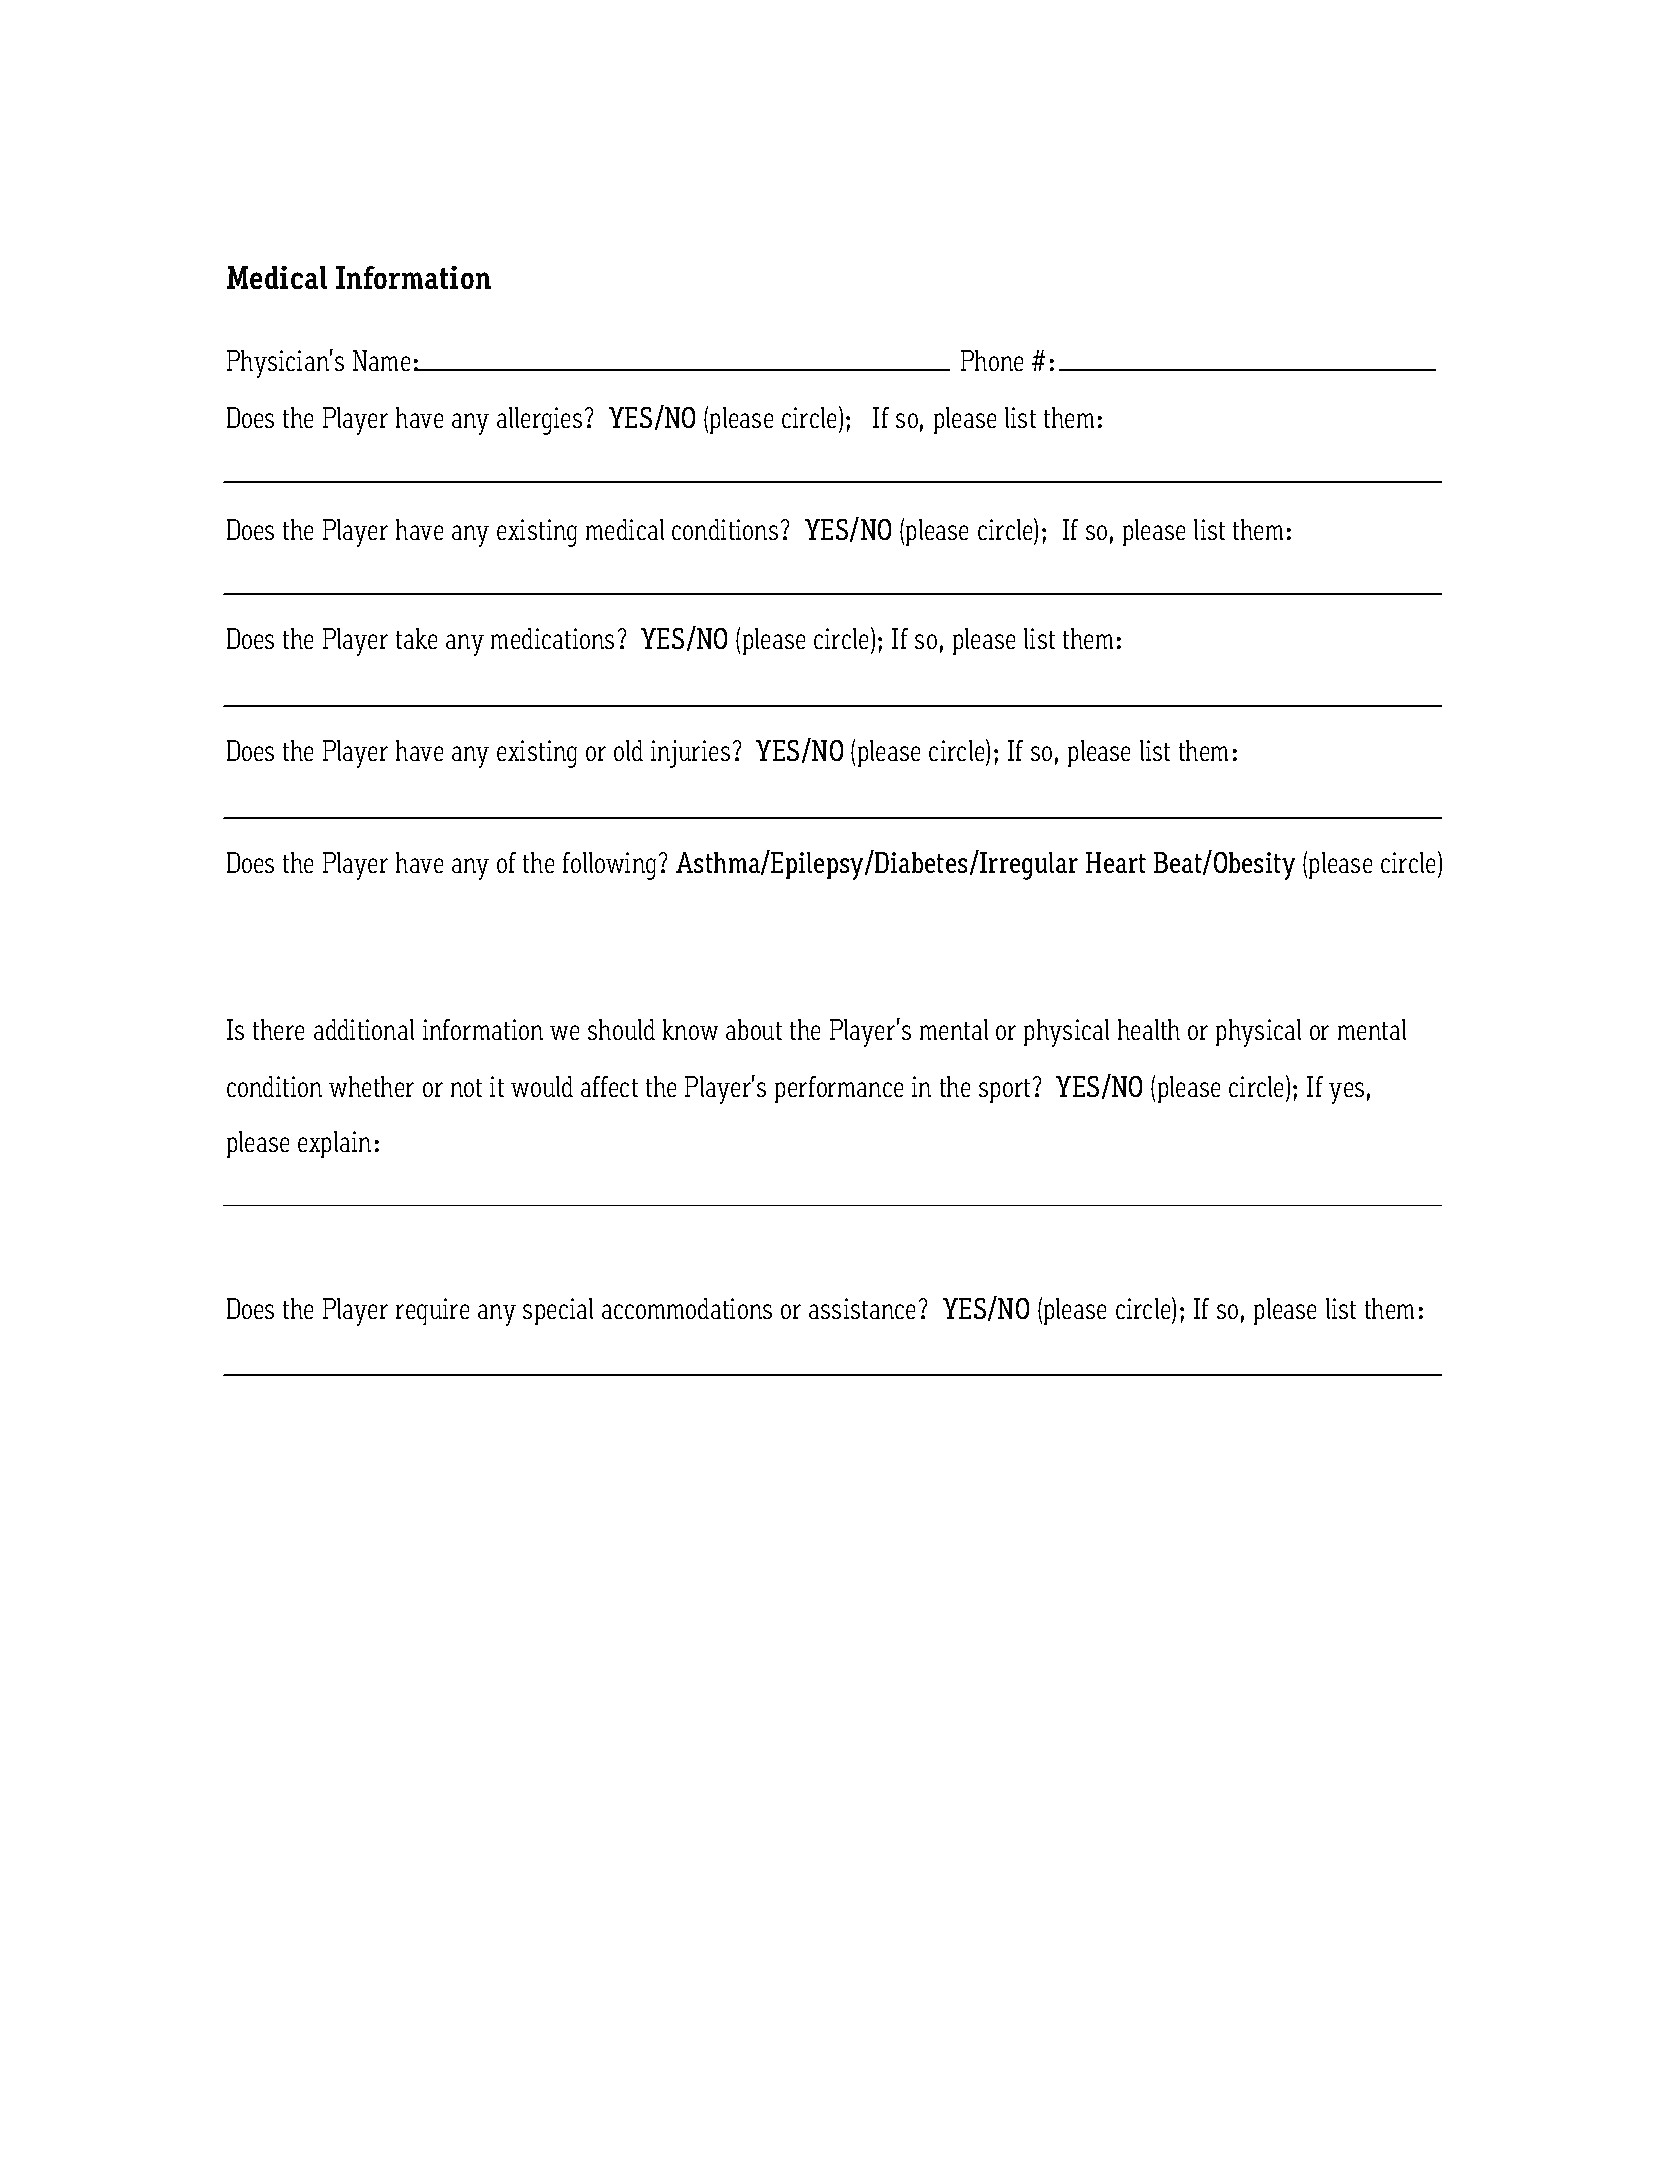 The width and height of the screenshot is (1671, 2163). Describe the element at coordinates (432, 1311) in the screenshot. I see `require` at that location.
